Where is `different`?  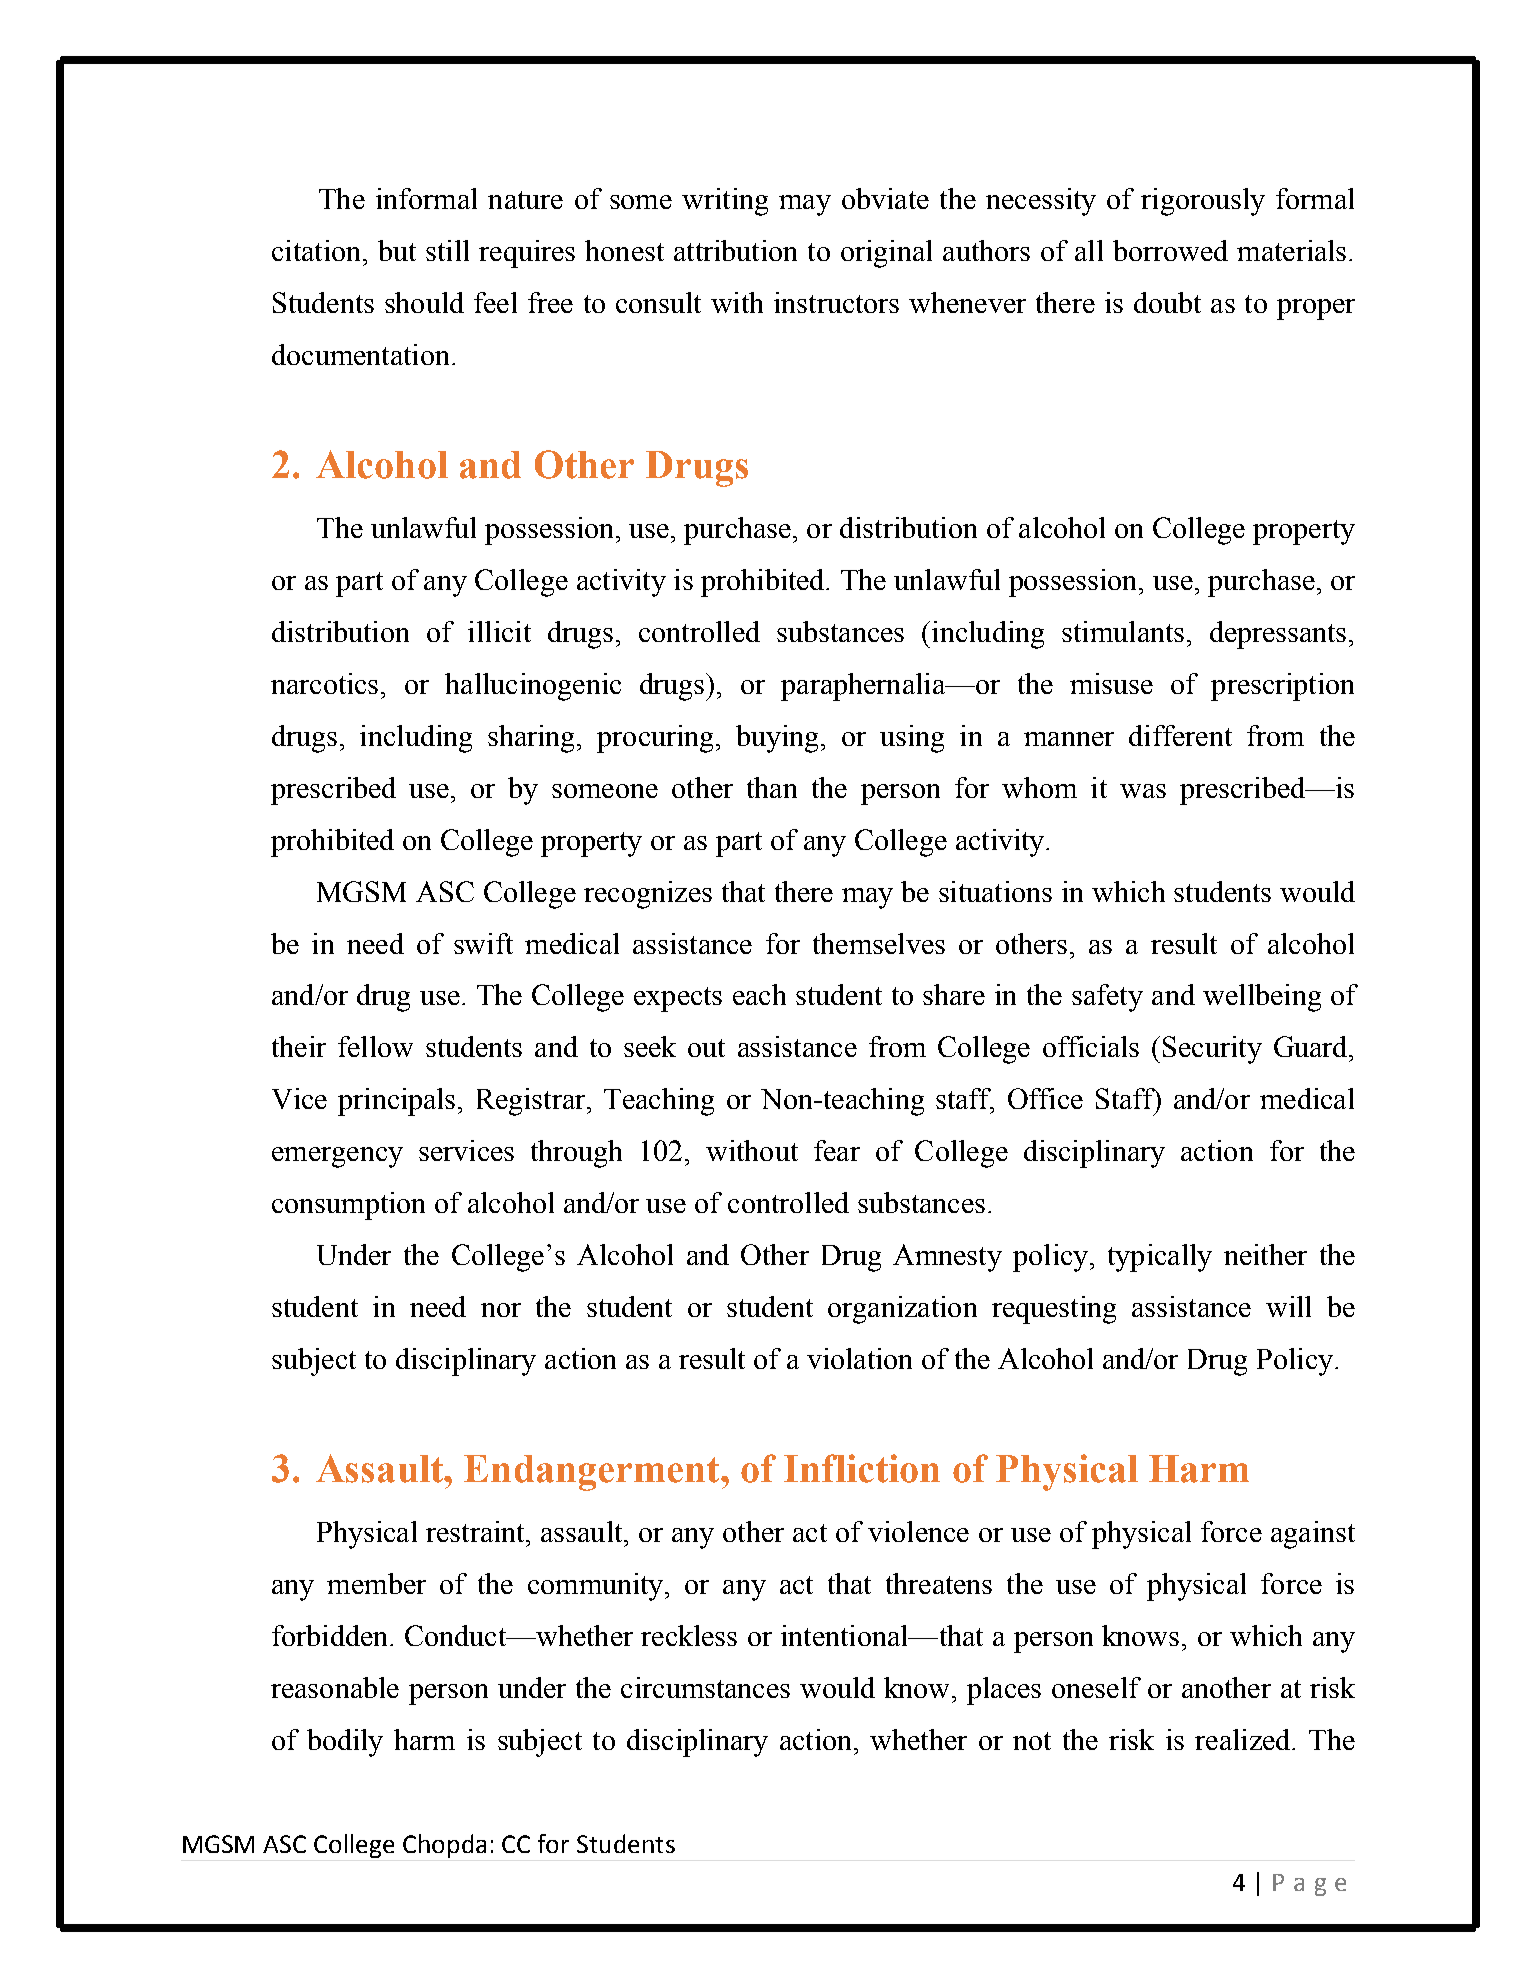
different is located at coordinates (1180, 735).
